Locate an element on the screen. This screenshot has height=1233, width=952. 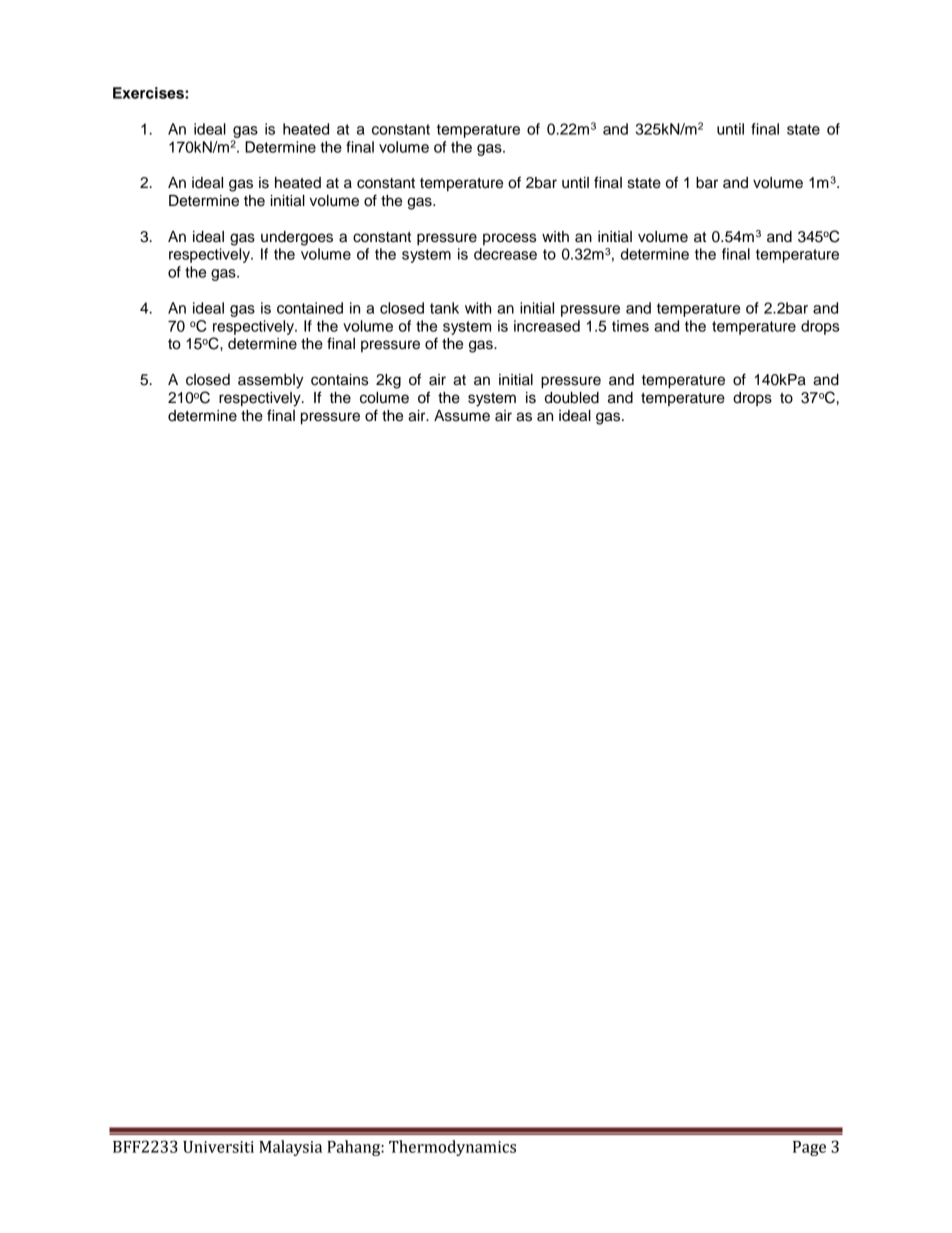
assembly is located at coordinates (271, 381).
